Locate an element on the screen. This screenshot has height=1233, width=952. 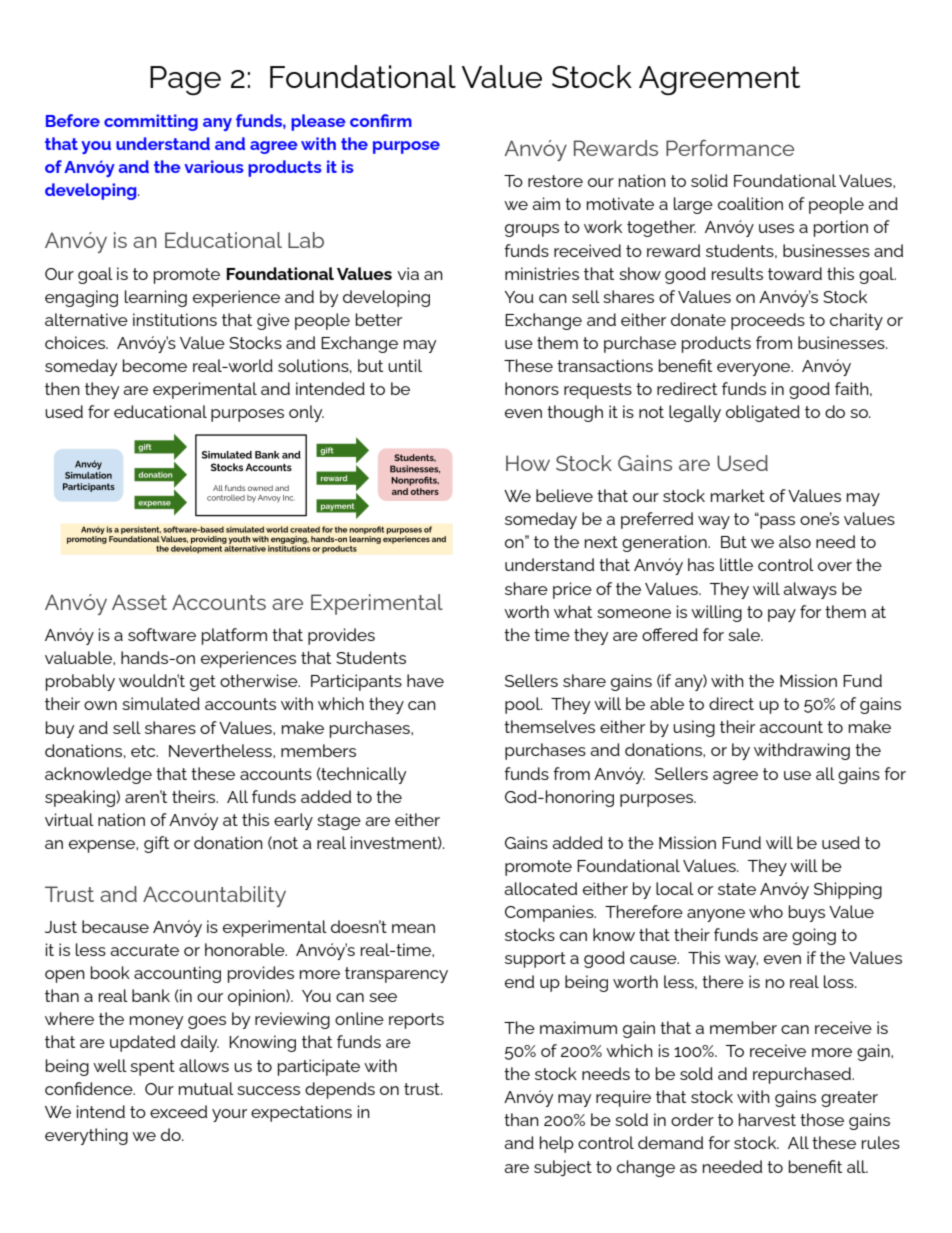
Performance is located at coordinates (730, 148).
